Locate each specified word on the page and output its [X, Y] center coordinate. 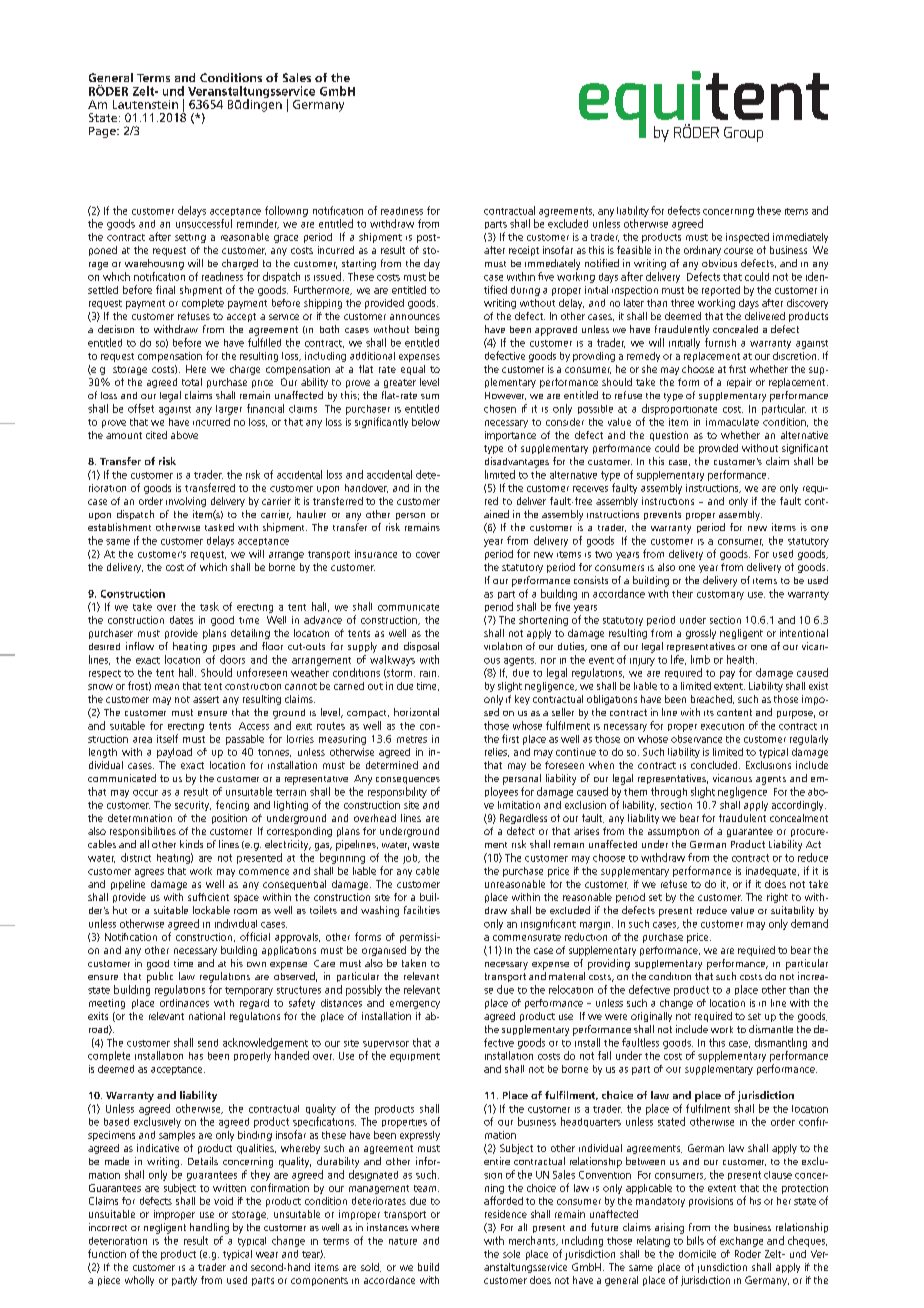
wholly [139, 1281]
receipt [524, 251]
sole [511, 1254]
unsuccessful [204, 223]
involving [186, 502]
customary [720, 595]
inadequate [772, 872]
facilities [422, 910]
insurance [376, 554]
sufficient [208, 897]
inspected [747, 238]
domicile [697, 1254]
